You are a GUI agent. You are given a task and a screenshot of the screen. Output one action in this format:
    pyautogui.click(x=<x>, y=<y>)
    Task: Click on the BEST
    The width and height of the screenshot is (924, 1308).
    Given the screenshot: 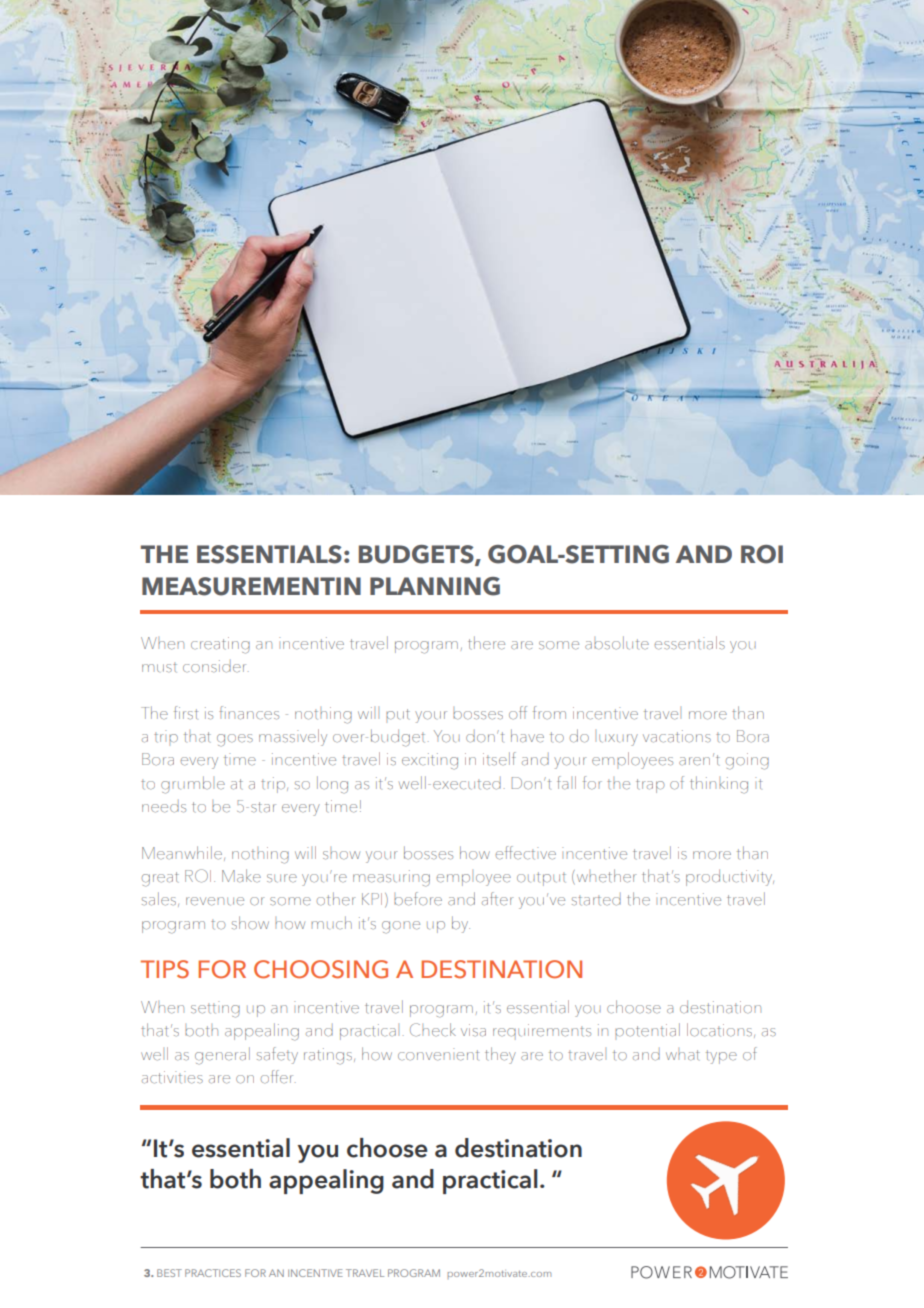 What is the action you would take?
    pyautogui.click(x=169, y=1273)
